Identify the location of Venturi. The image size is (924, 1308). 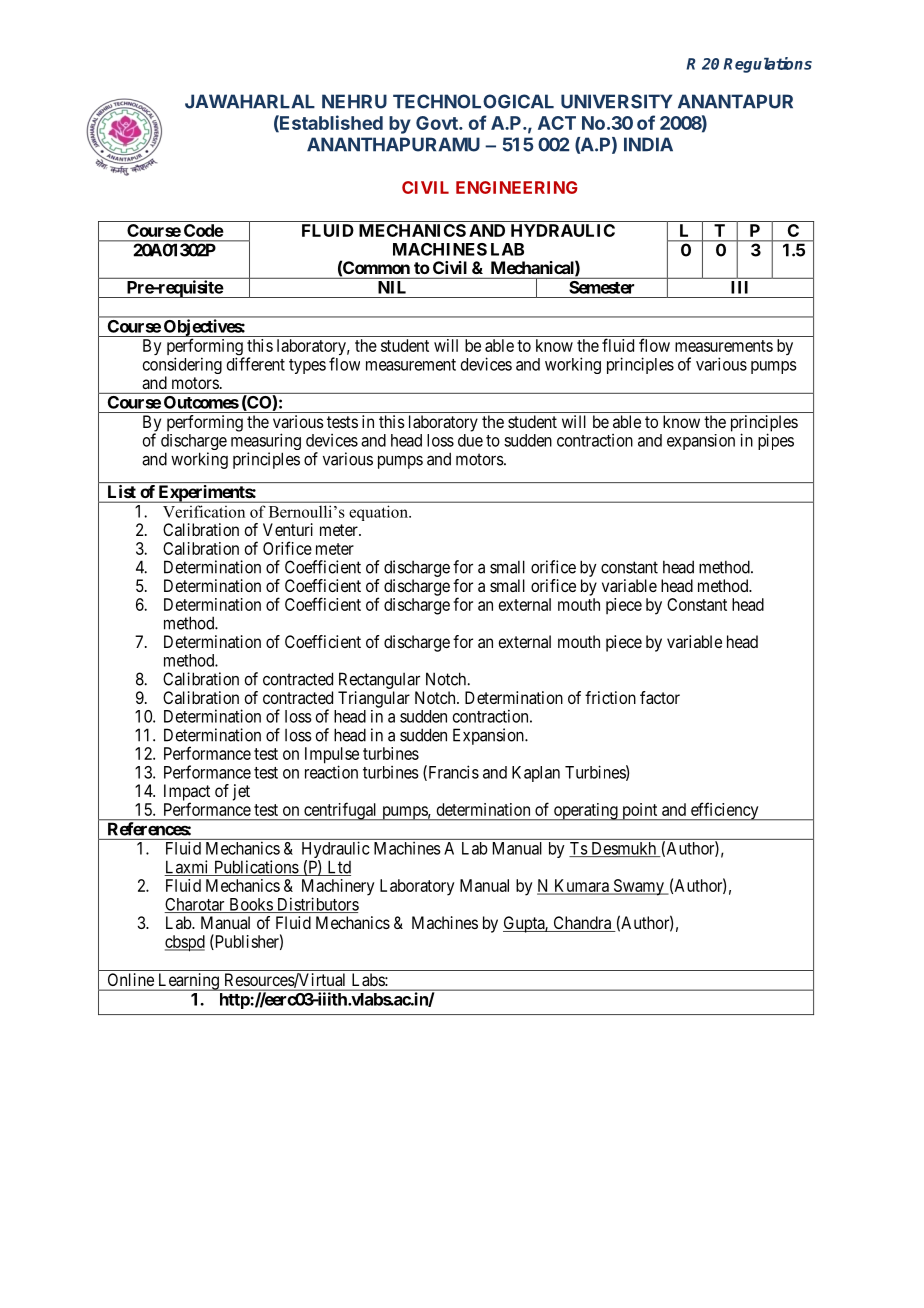
(288, 529).
